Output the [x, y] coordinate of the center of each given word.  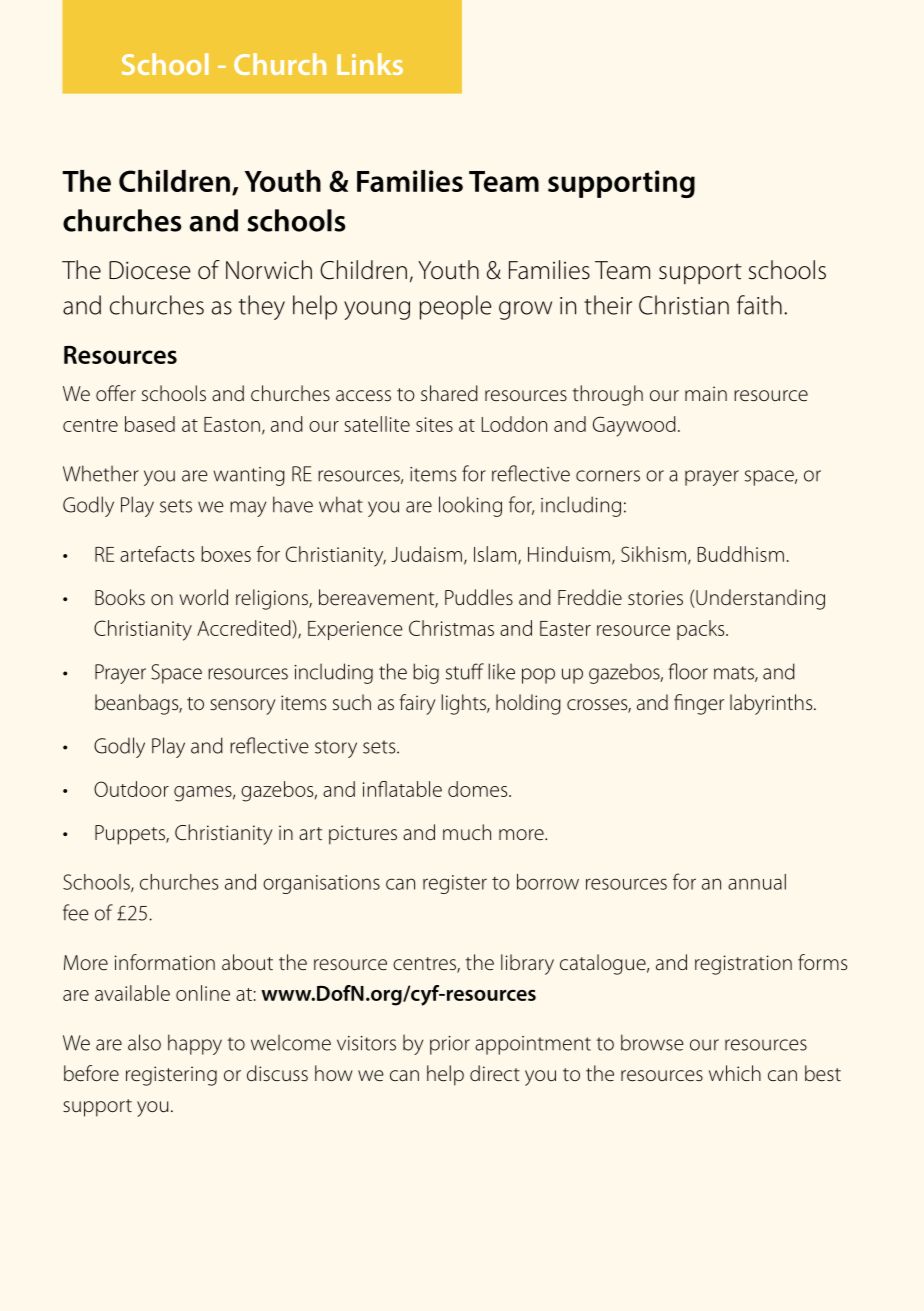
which [735, 1073]
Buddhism [741, 554]
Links [370, 64]
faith [759, 305]
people [455, 307]
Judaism [426, 554]
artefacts [157, 554]
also [144, 1042]
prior [450, 1045]
